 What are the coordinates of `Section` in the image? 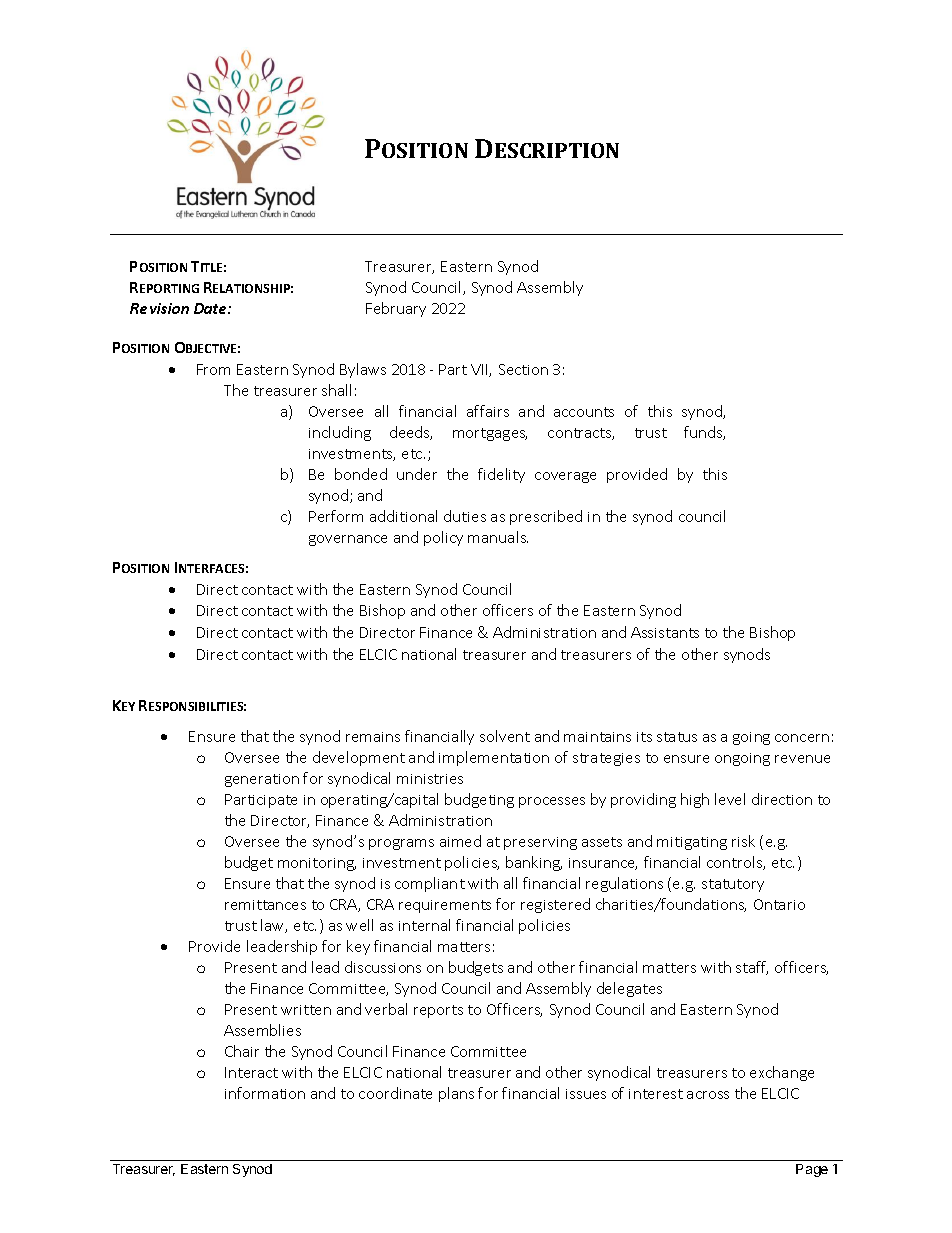 It's located at (523, 369).
